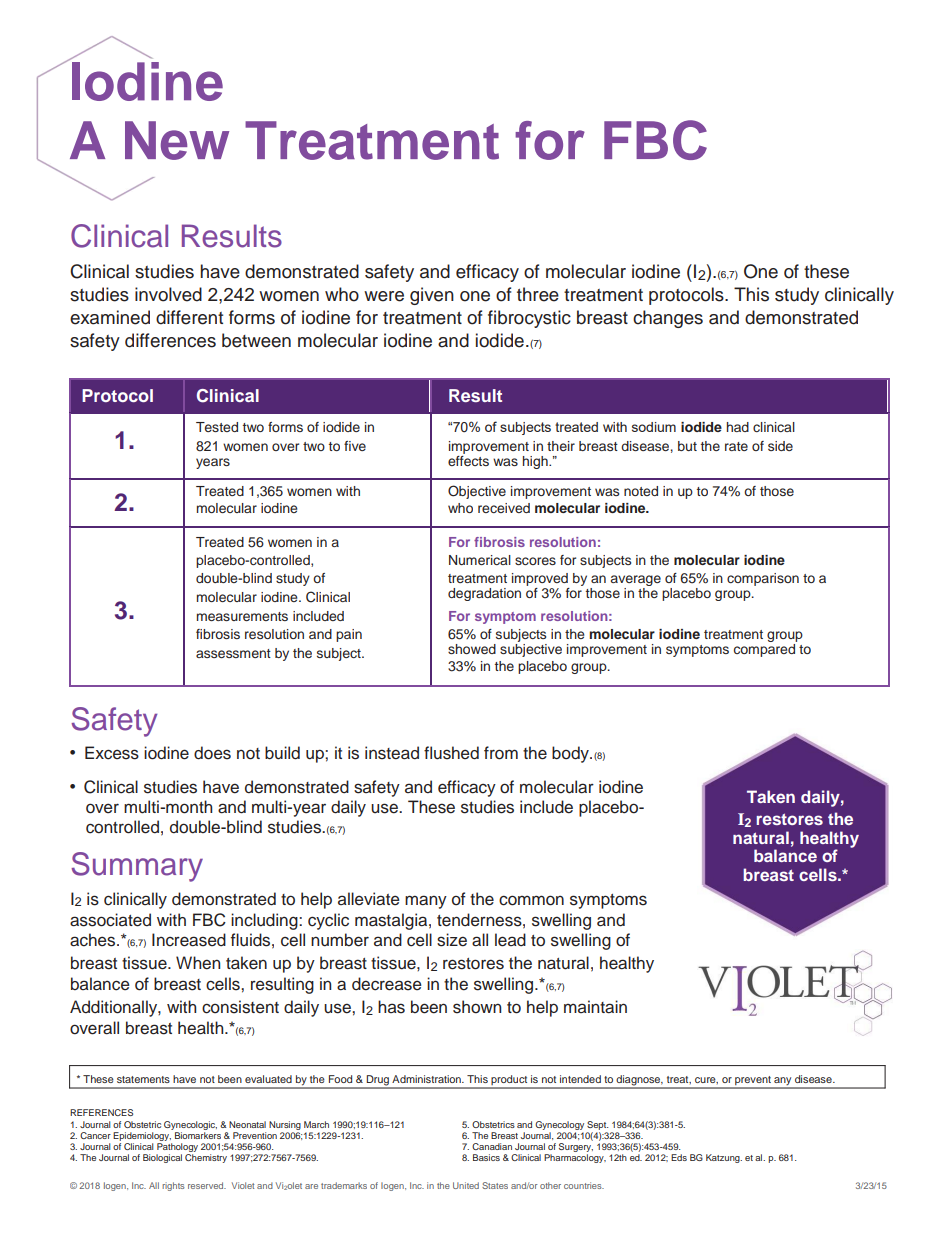 The height and width of the screenshot is (1233, 952). I want to click on Pathology, so click(177, 1149).
